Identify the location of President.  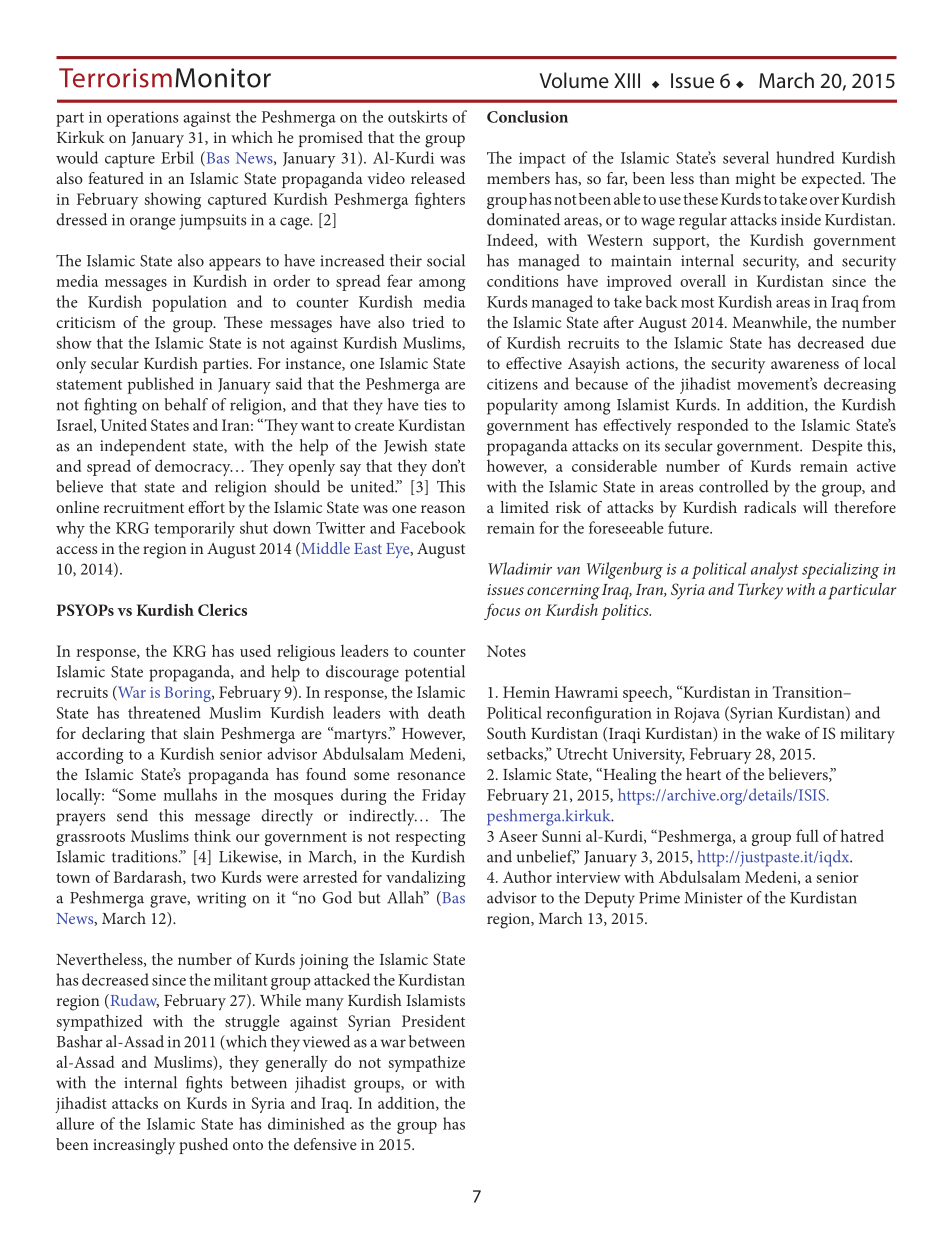
(433, 1021).
